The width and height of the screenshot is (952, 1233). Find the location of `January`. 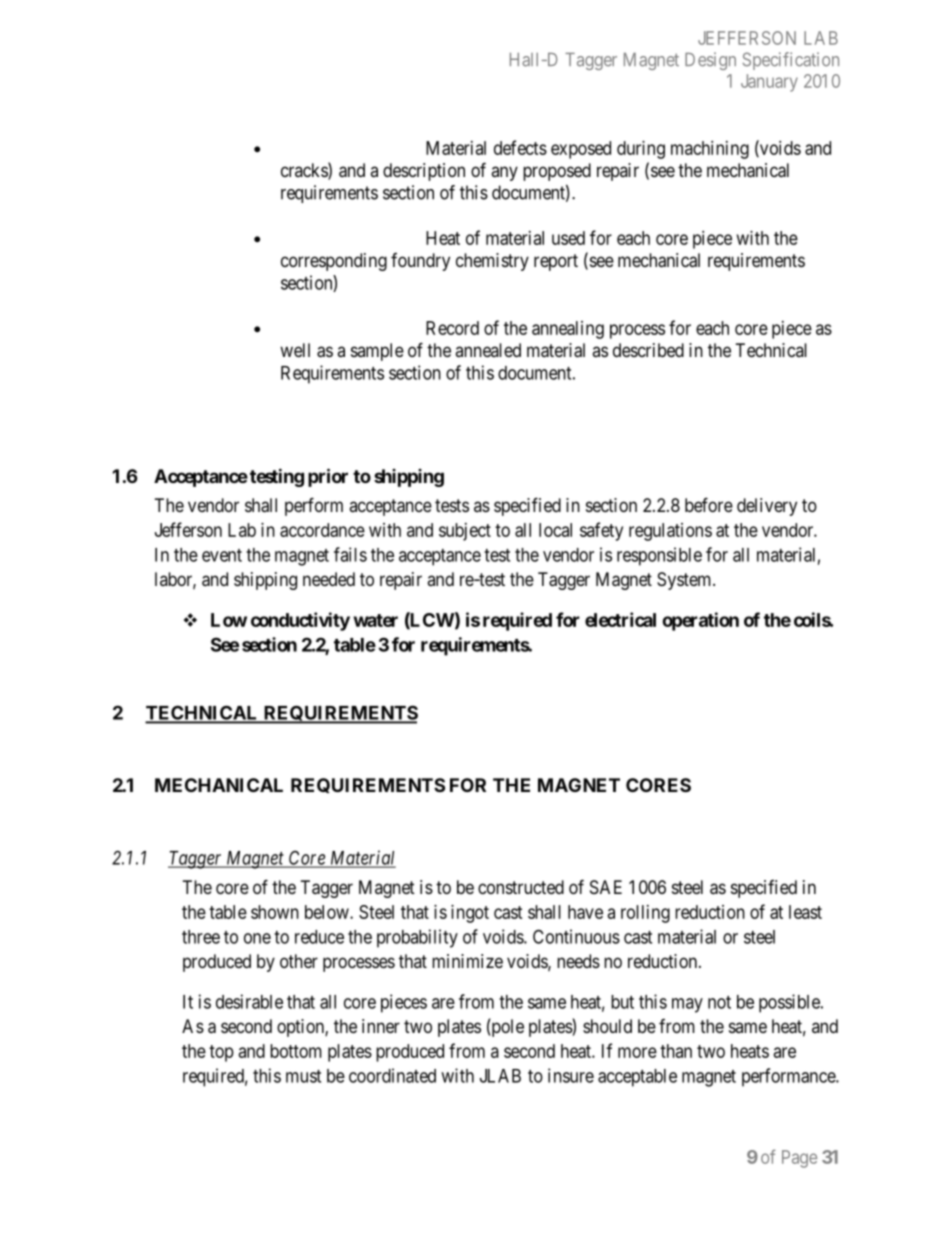

January is located at coordinates (769, 83).
